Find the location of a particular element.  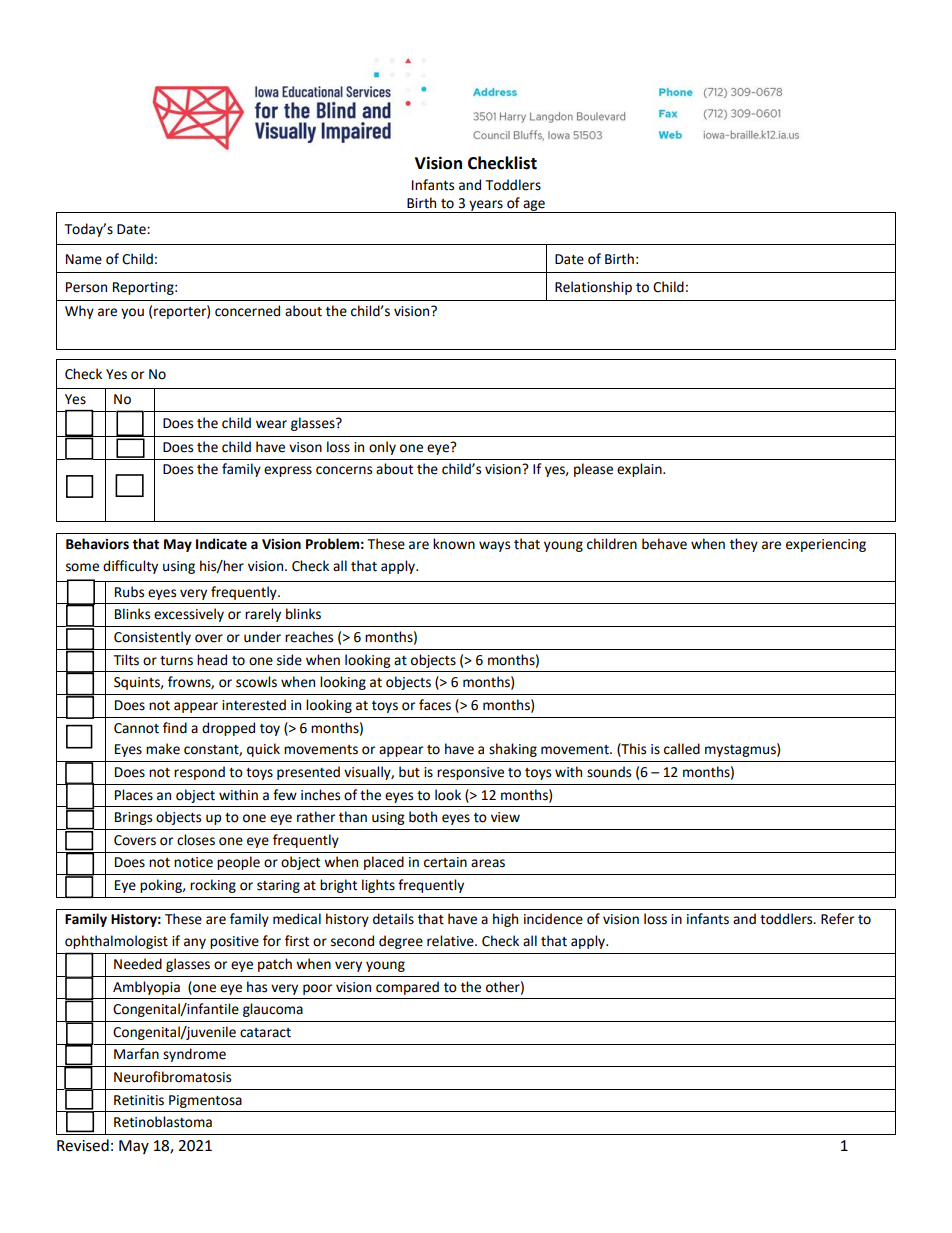

compared is located at coordinates (407, 988).
